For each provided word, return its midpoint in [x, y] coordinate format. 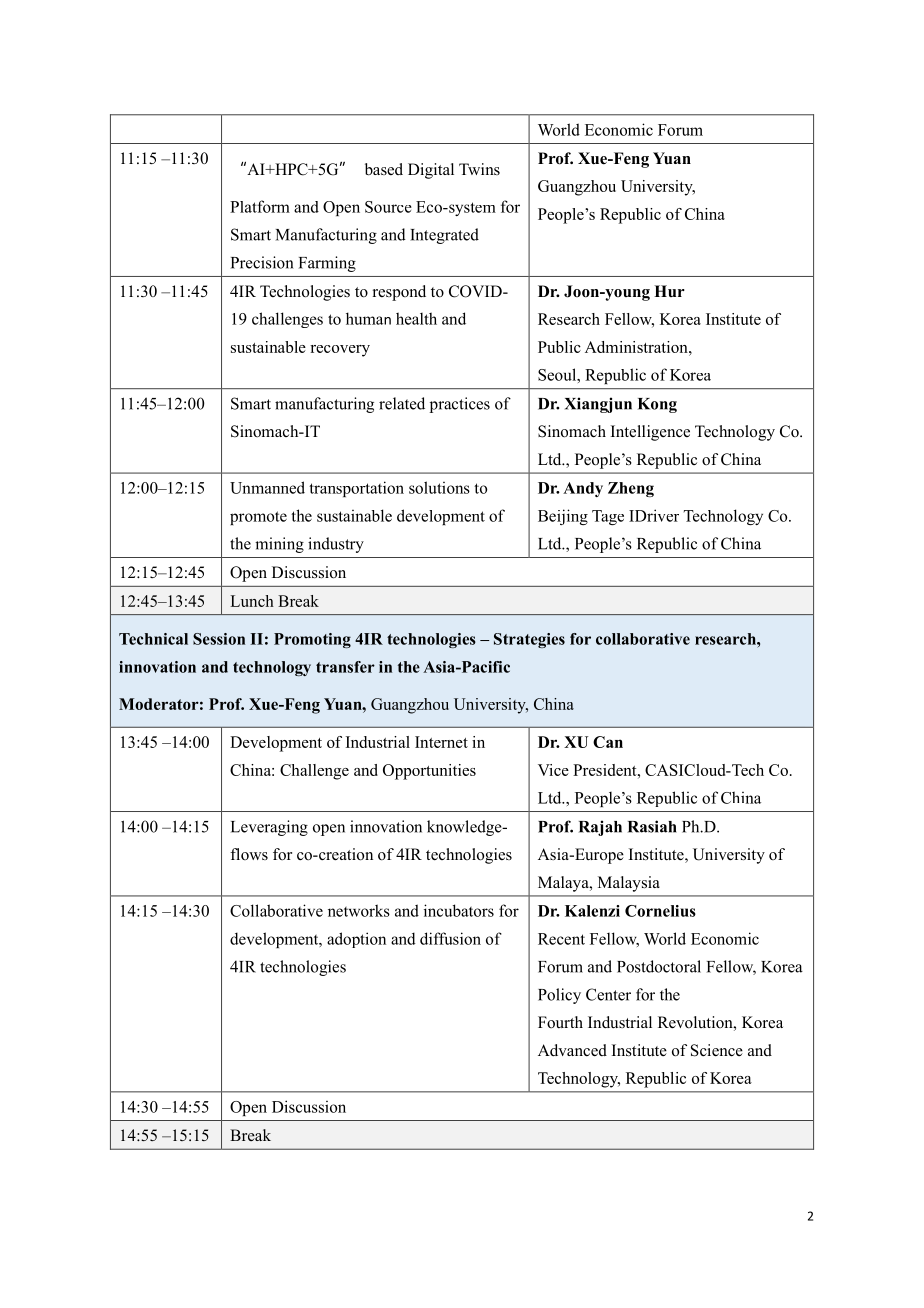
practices [460, 405]
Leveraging [269, 828]
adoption [356, 940]
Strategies [529, 640]
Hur [669, 291]
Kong [657, 405]
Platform [260, 206]
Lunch [252, 601]
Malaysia [629, 884]
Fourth [560, 1022]
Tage [608, 517]
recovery [340, 351]
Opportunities [429, 772]
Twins [479, 169]
